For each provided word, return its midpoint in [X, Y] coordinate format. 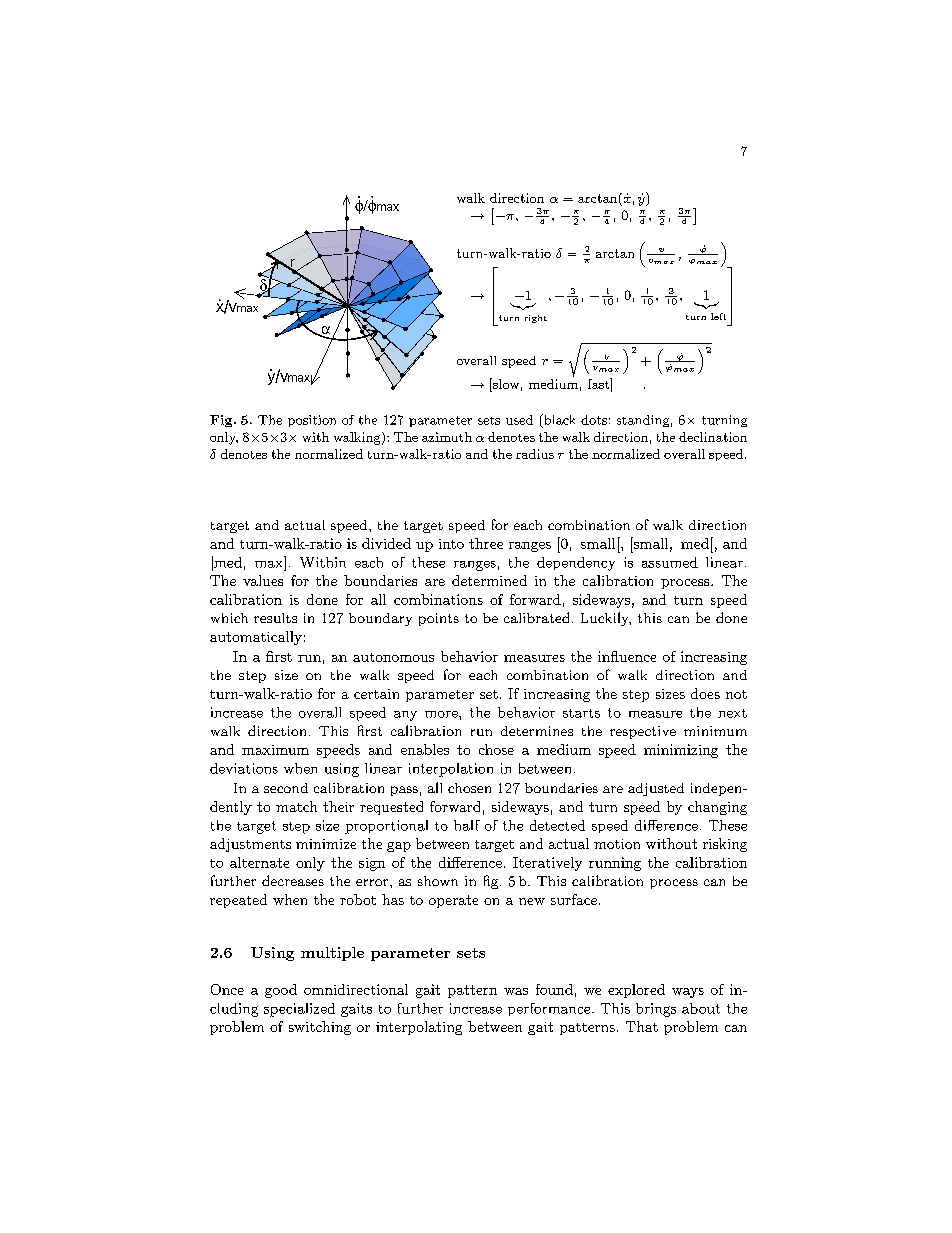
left [718, 316]
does [705, 693]
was [516, 991]
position [312, 421]
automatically [256, 638]
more [442, 714]
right [536, 319]
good [281, 991]
